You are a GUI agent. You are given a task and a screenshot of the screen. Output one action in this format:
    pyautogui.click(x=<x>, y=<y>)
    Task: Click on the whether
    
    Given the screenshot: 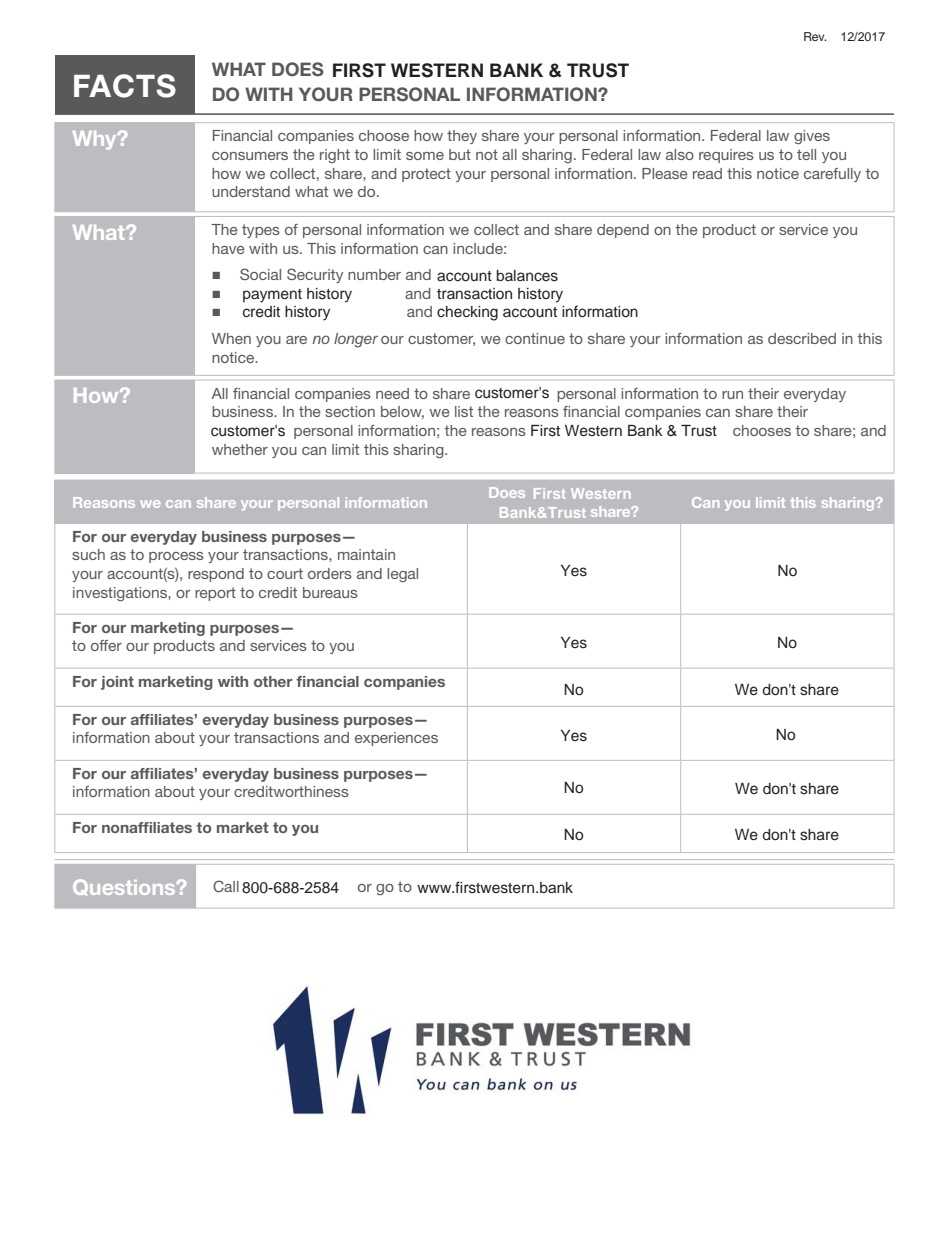 What is the action you would take?
    pyautogui.click(x=240, y=449)
